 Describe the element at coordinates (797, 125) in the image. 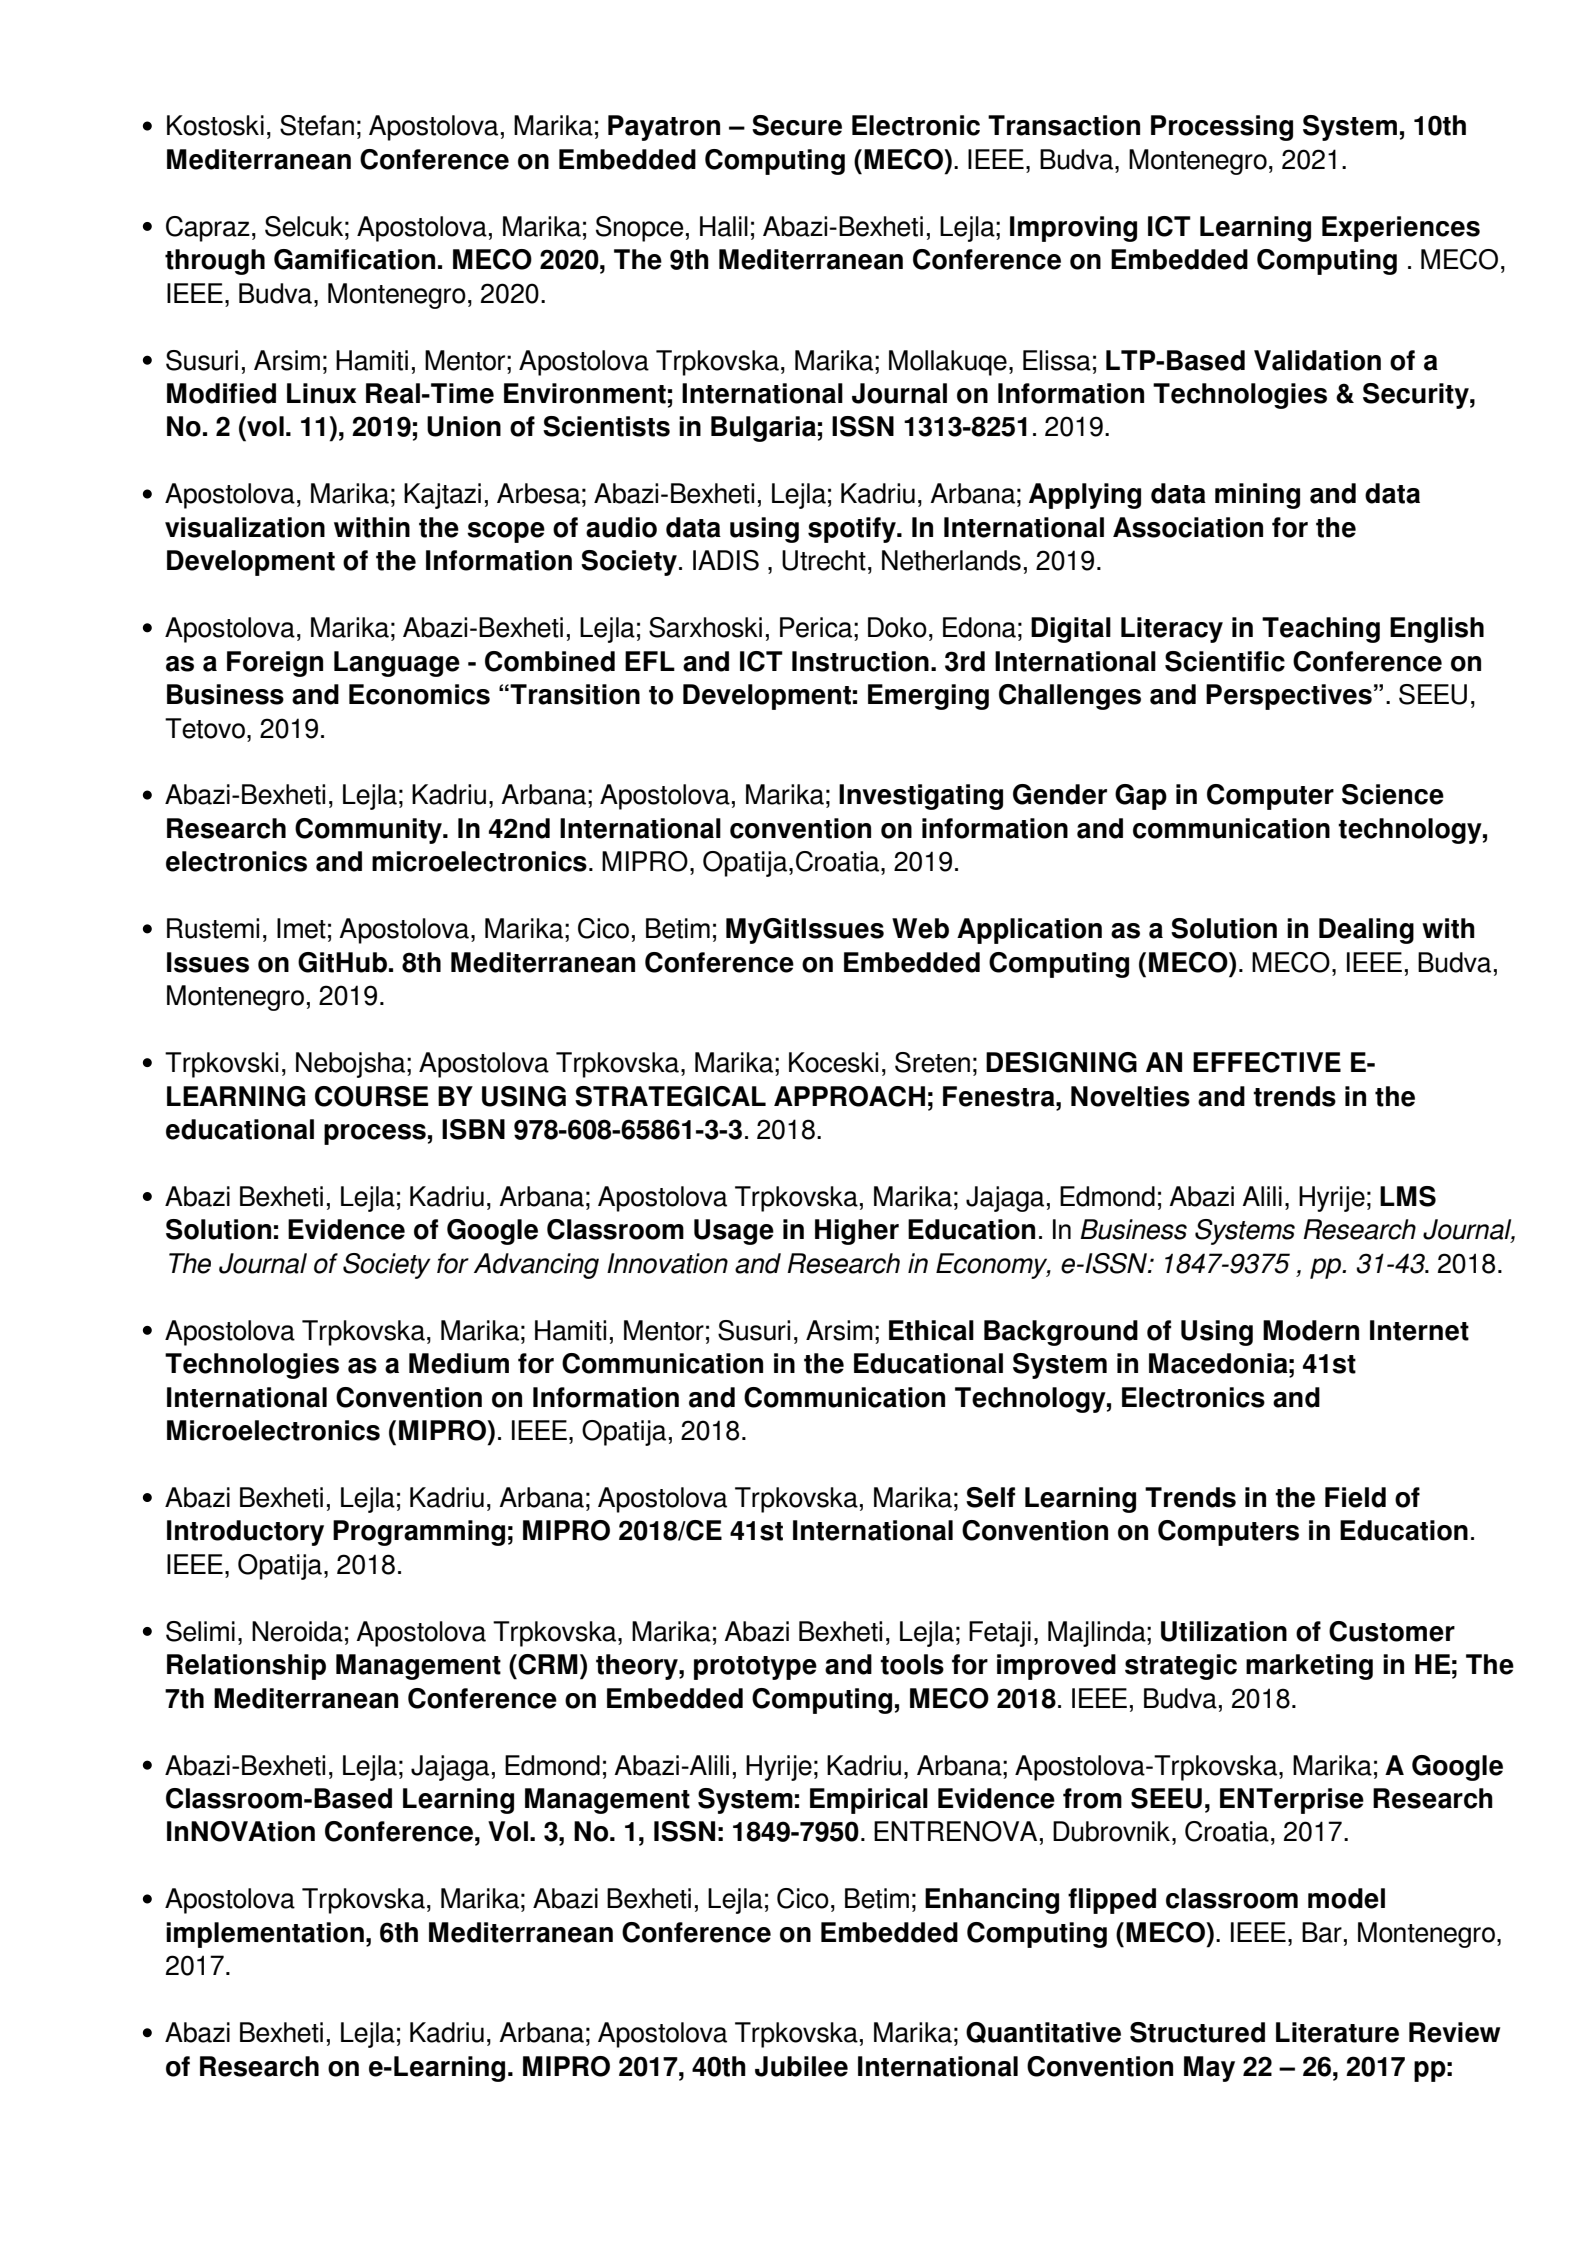

I see `Secure` at that location.
